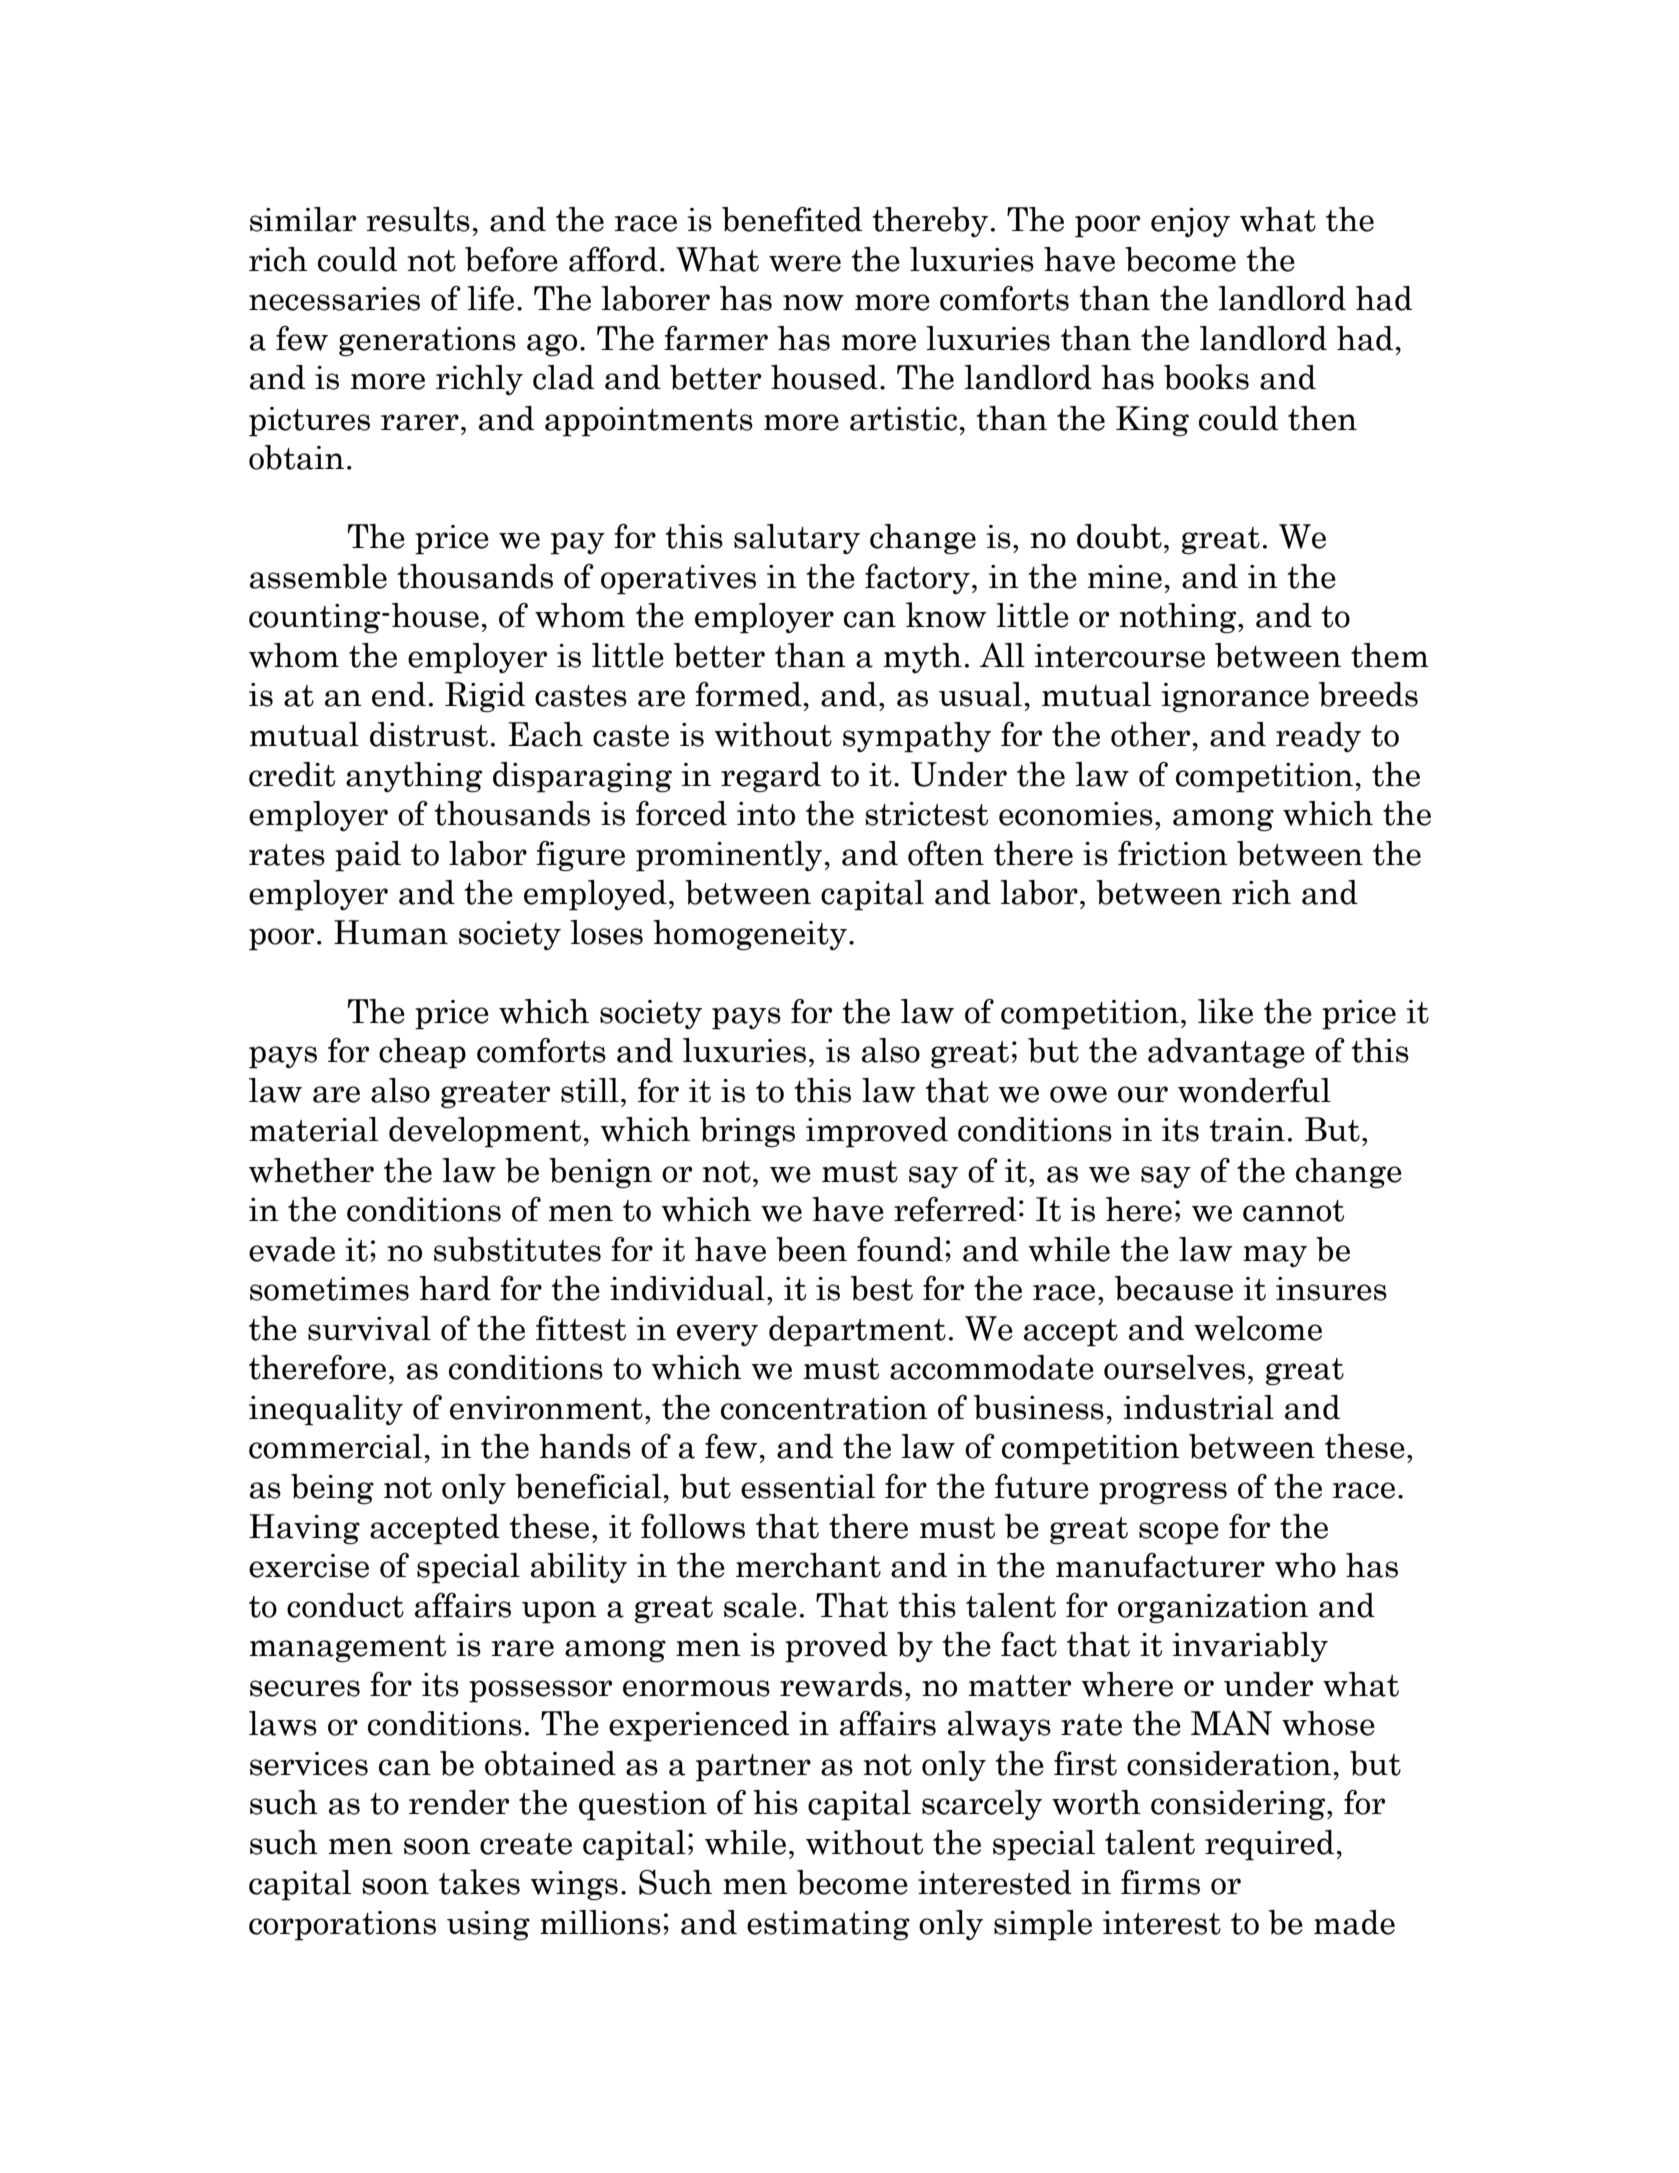  What do you see at coordinates (418, 219) in the screenshot?
I see `results` at bounding box center [418, 219].
